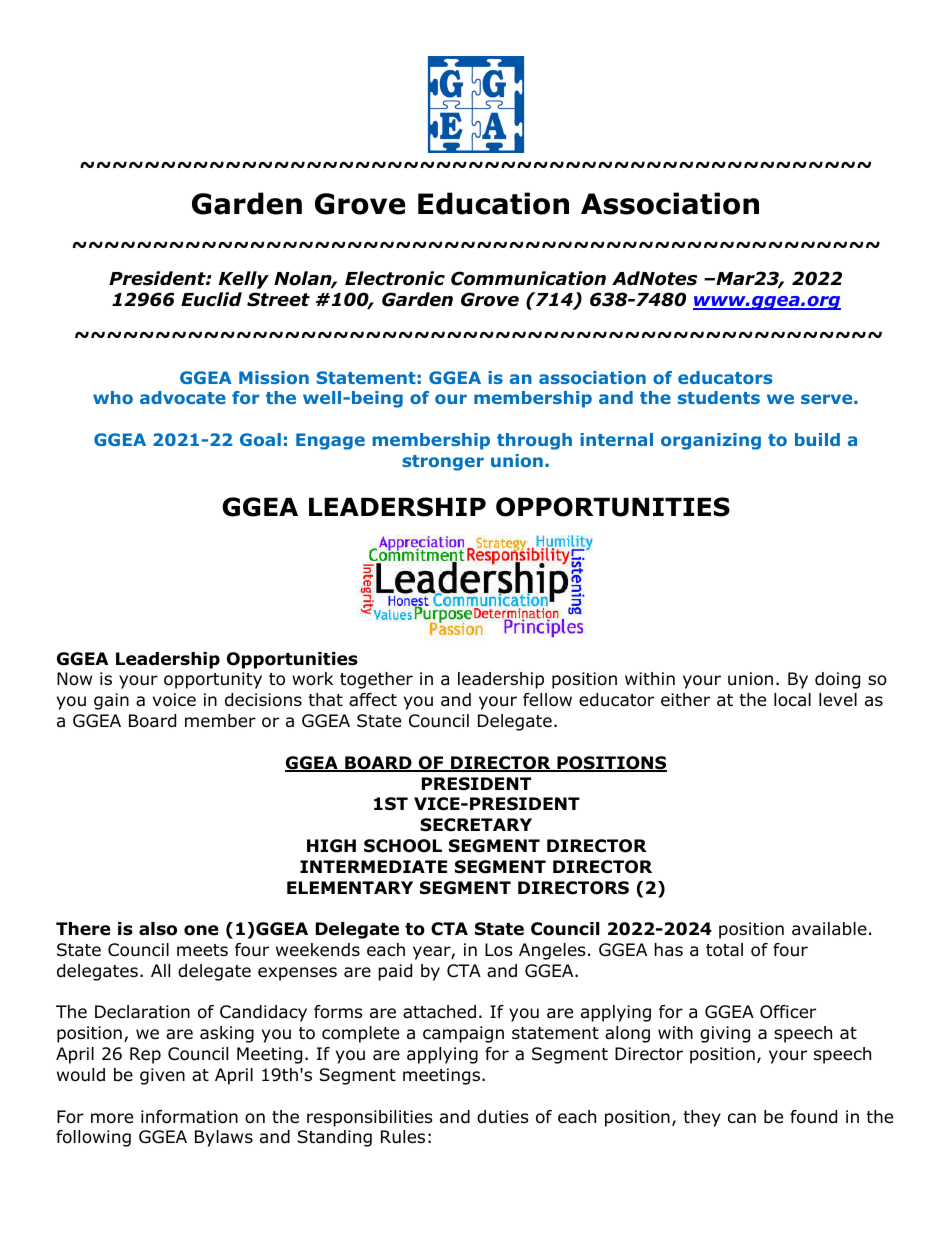  I want to click on Communication, so click(528, 278).
